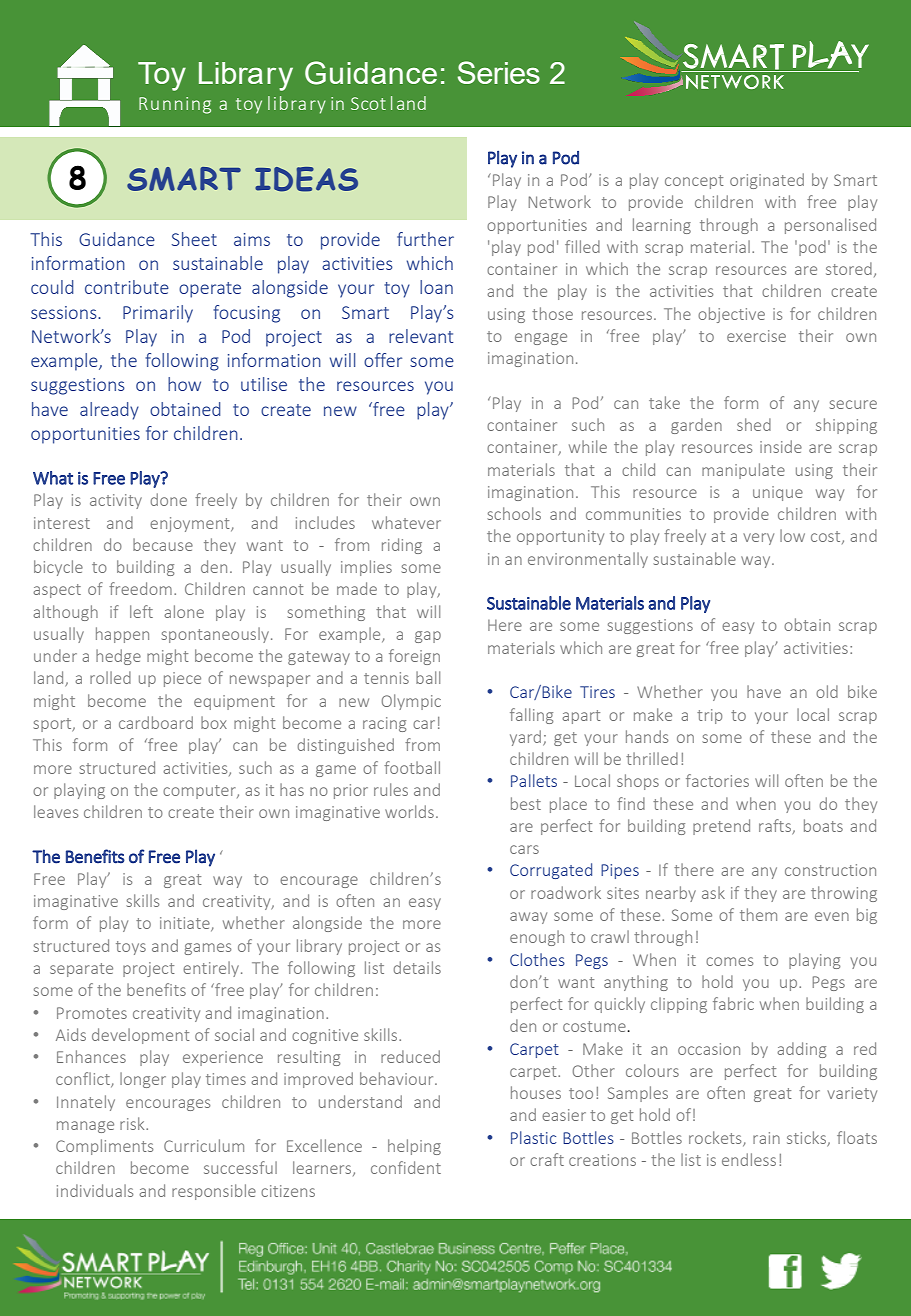  I want to click on them, so click(758, 914).
